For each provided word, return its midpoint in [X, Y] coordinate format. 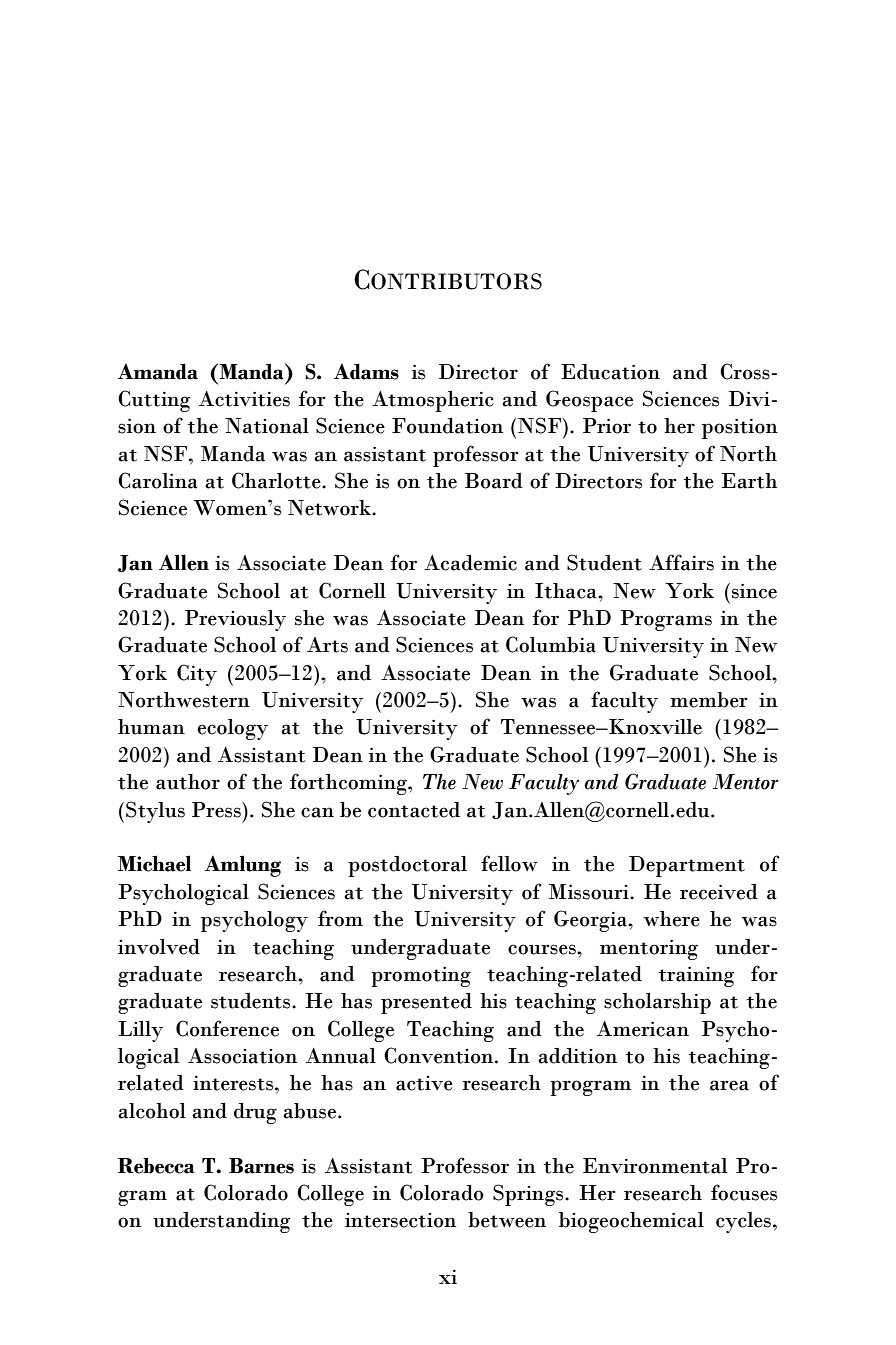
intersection [400, 1220]
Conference [227, 1028]
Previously [235, 620]
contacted [414, 810]
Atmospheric [433, 401]
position [740, 429]
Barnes [261, 1166]
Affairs [681, 562]
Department [687, 866]
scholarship [657, 1003]
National [267, 426]
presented [426, 1003]
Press [217, 810]
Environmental [655, 1166]
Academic [470, 563]
